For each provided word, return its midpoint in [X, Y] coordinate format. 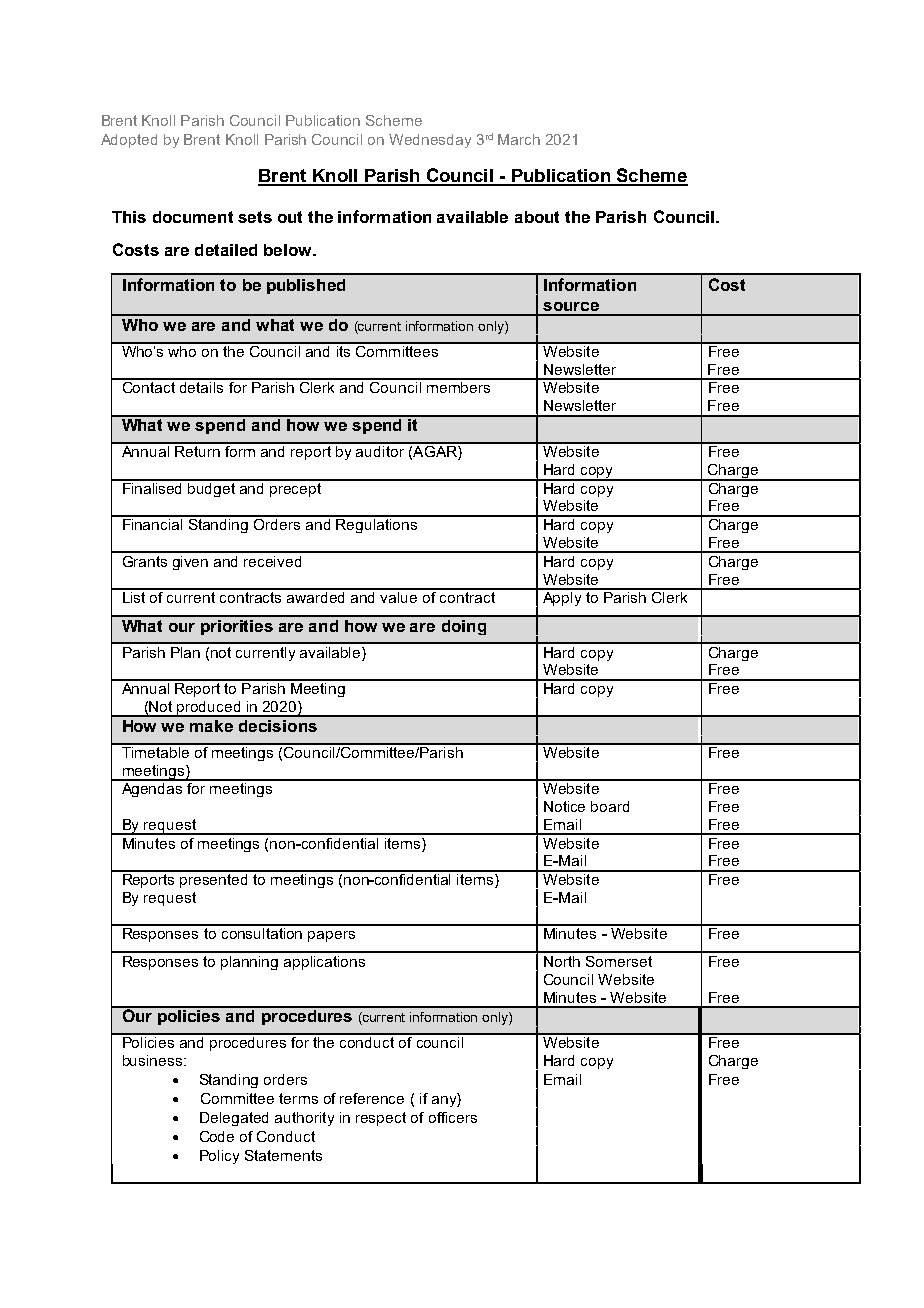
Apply [562, 597]
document [193, 217]
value [399, 596]
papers [331, 936]
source [571, 306]
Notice [564, 806]
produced [209, 709]
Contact [149, 386]
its [343, 350]
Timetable [156, 751]
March [519, 139]
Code [217, 1136]
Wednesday [430, 141]
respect [381, 1119]
